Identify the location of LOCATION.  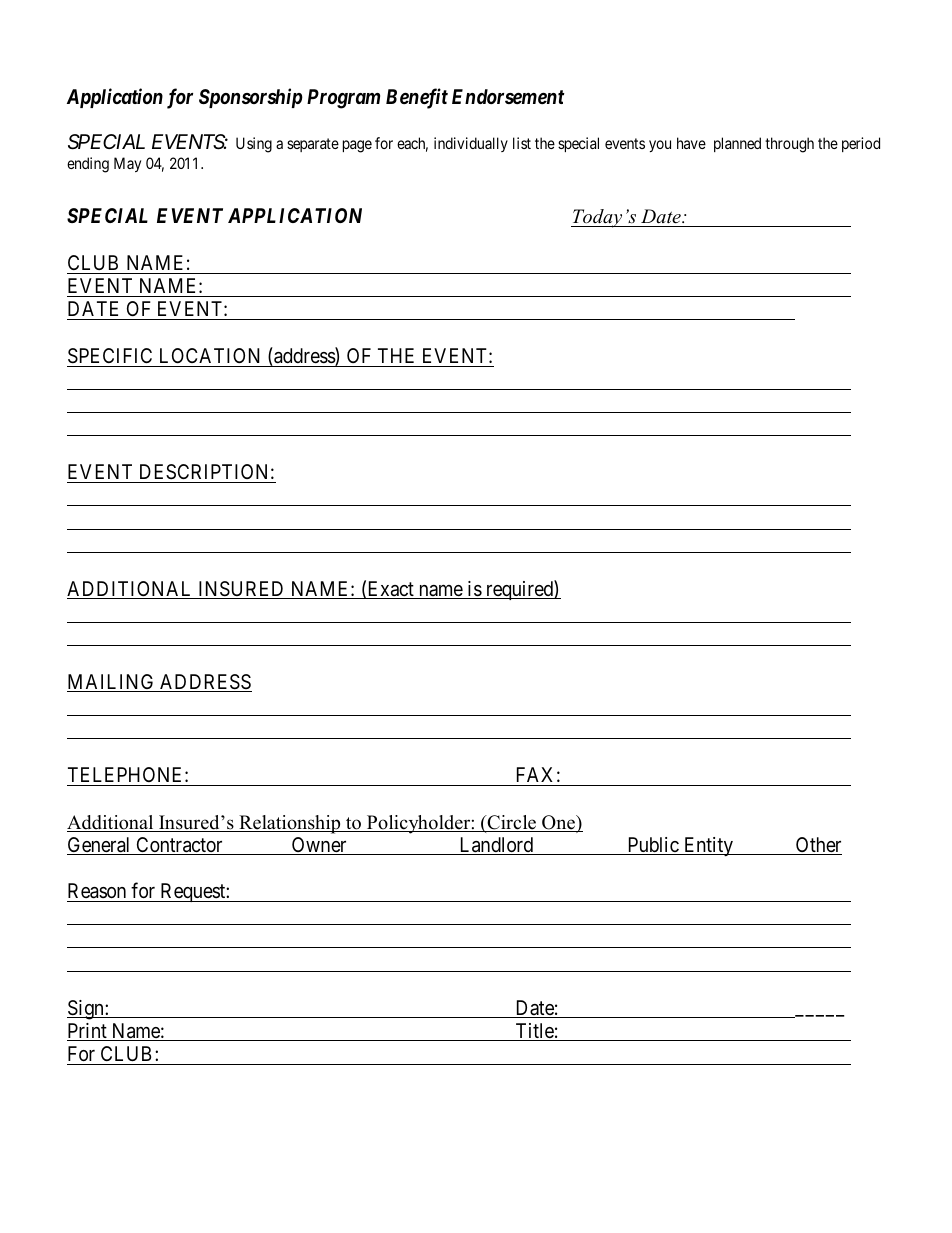
(210, 355).
